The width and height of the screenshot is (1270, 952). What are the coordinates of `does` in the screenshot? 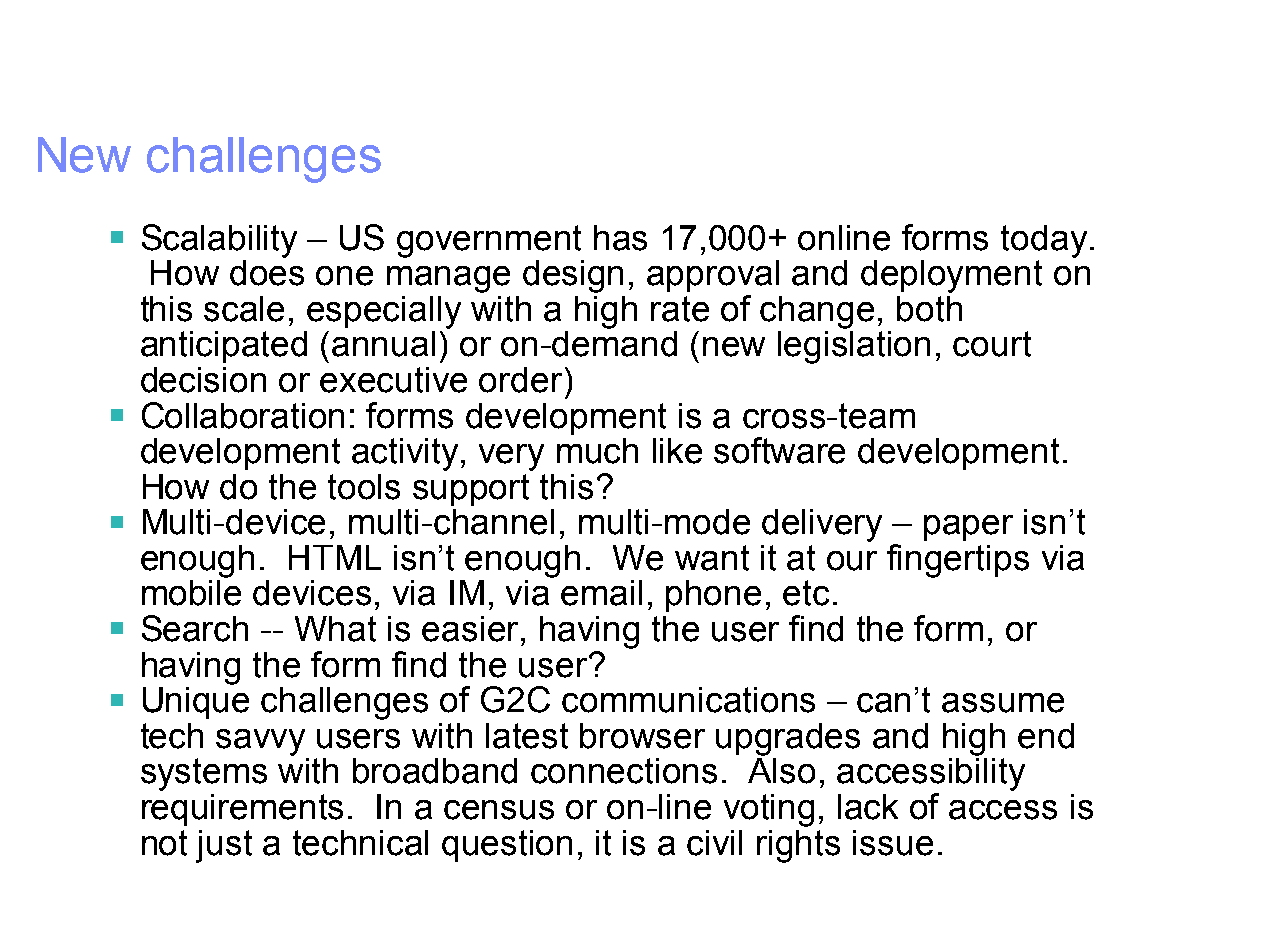 It's located at (267, 273).
